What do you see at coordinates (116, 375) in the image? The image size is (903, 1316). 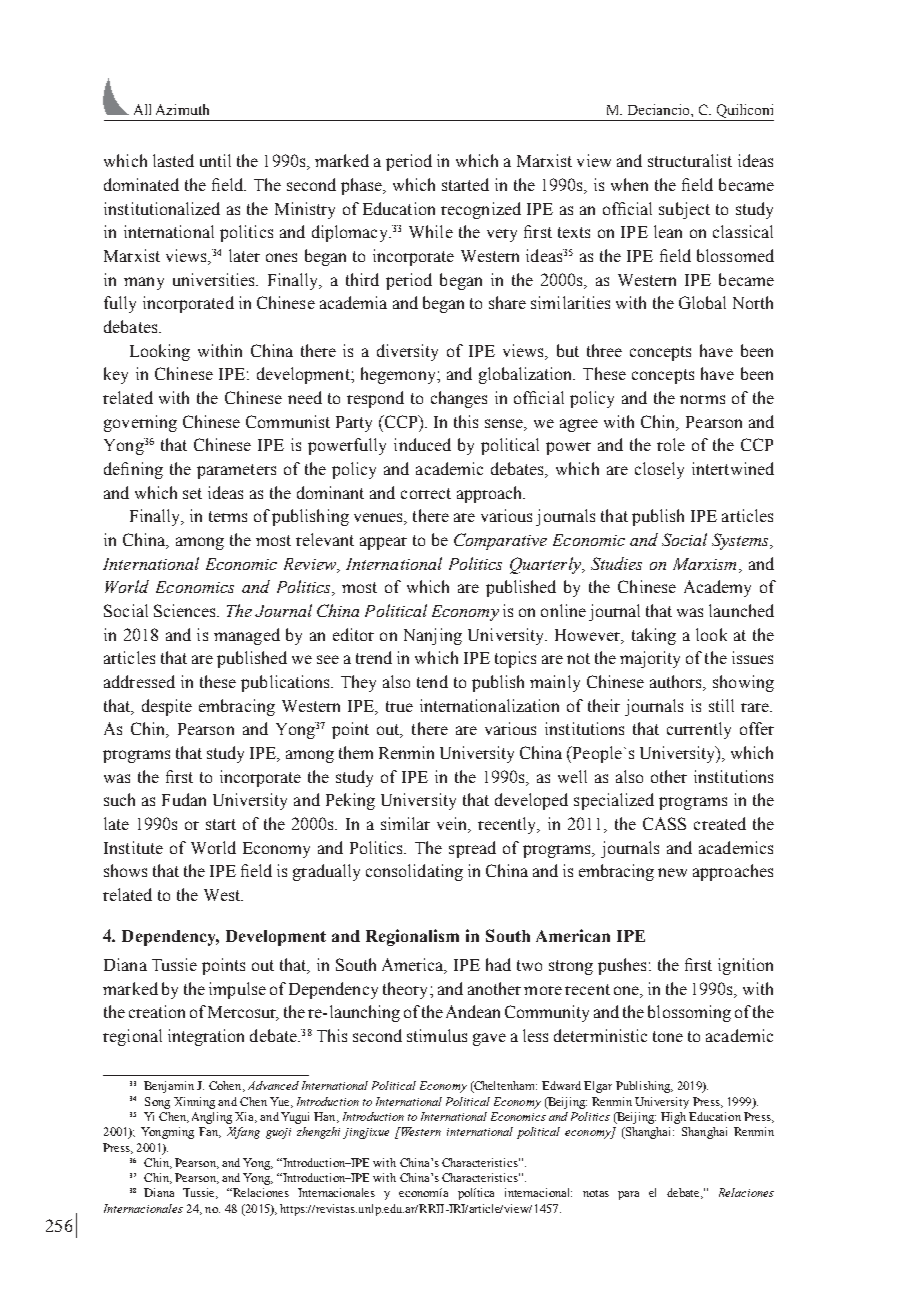 I see `key` at bounding box center [116, 375].
